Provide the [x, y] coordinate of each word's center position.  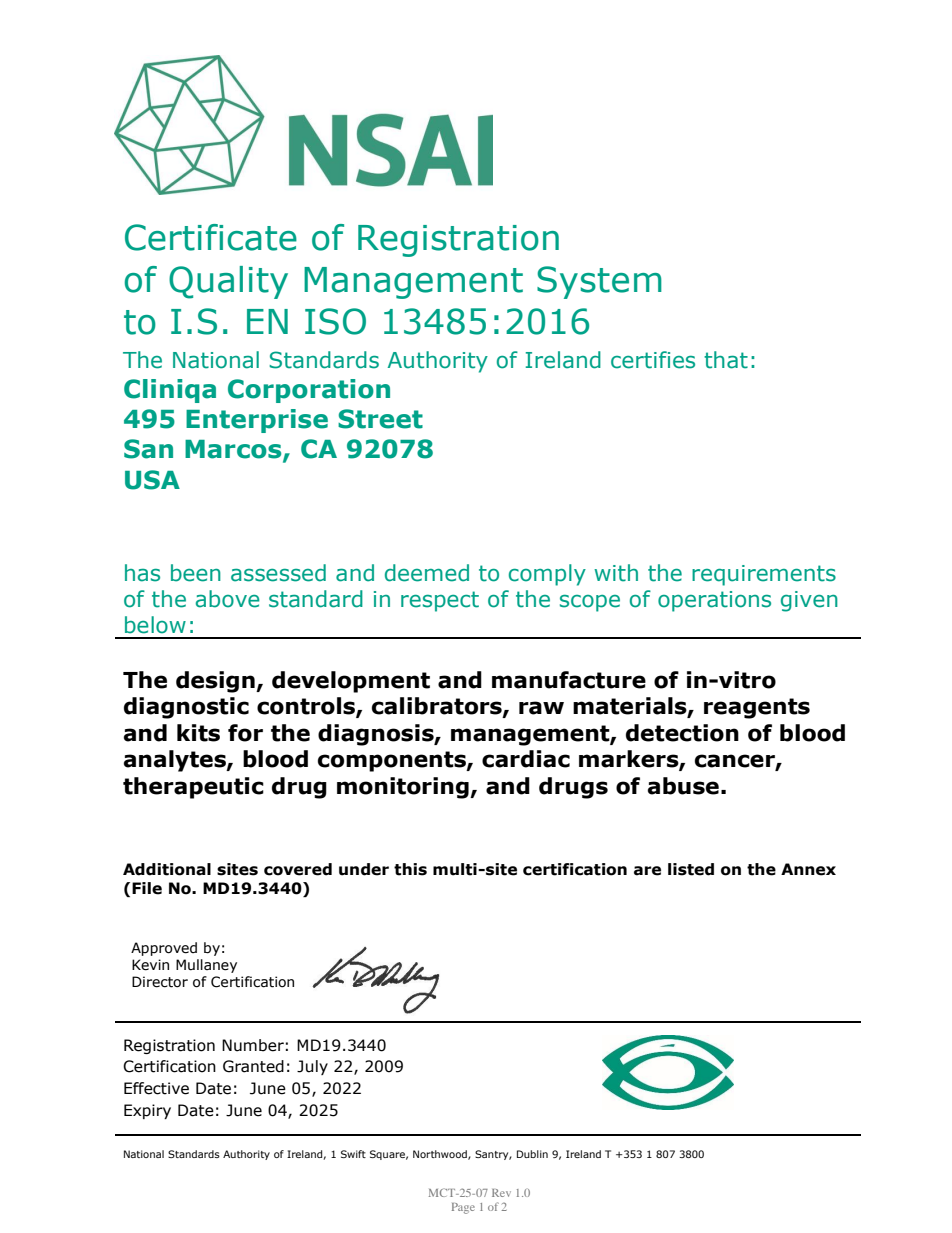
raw [541, 708]
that [726, 360]
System [599, 282]
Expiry [147, 1111]
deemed [427, 573]
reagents [757, 708]
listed [691, 869]
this [410, 869]
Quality [228, 282]
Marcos [234, 450]
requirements [764, 575]
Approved [164, 949]
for [245, 733]
